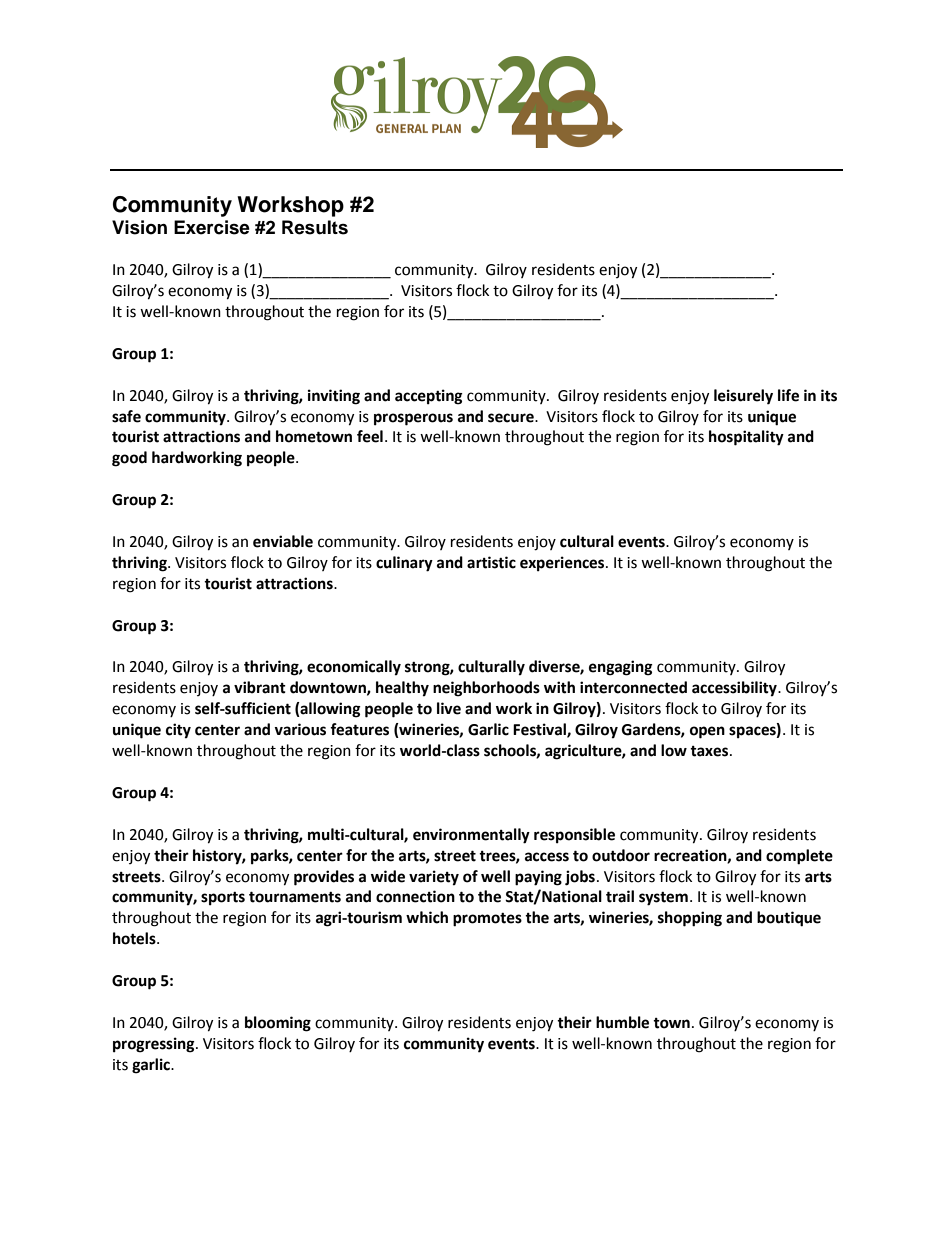  What do you see at coordinates (155, 1045) in the image?
I see `progressing` at bounding box center [155, 1045].
